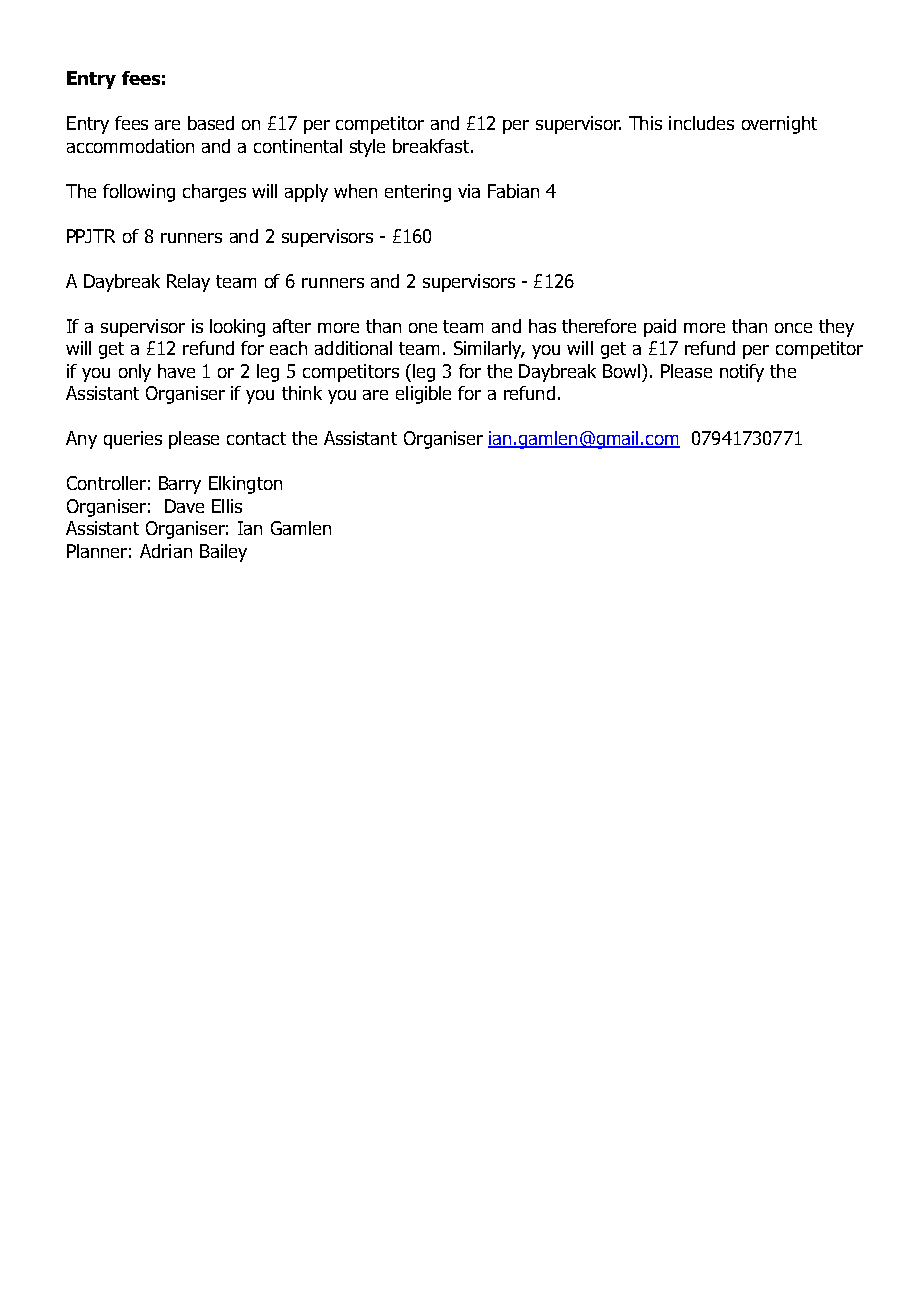 This screenshot has height=1308, width=924. I want to click on looking, so click(237, 328).
